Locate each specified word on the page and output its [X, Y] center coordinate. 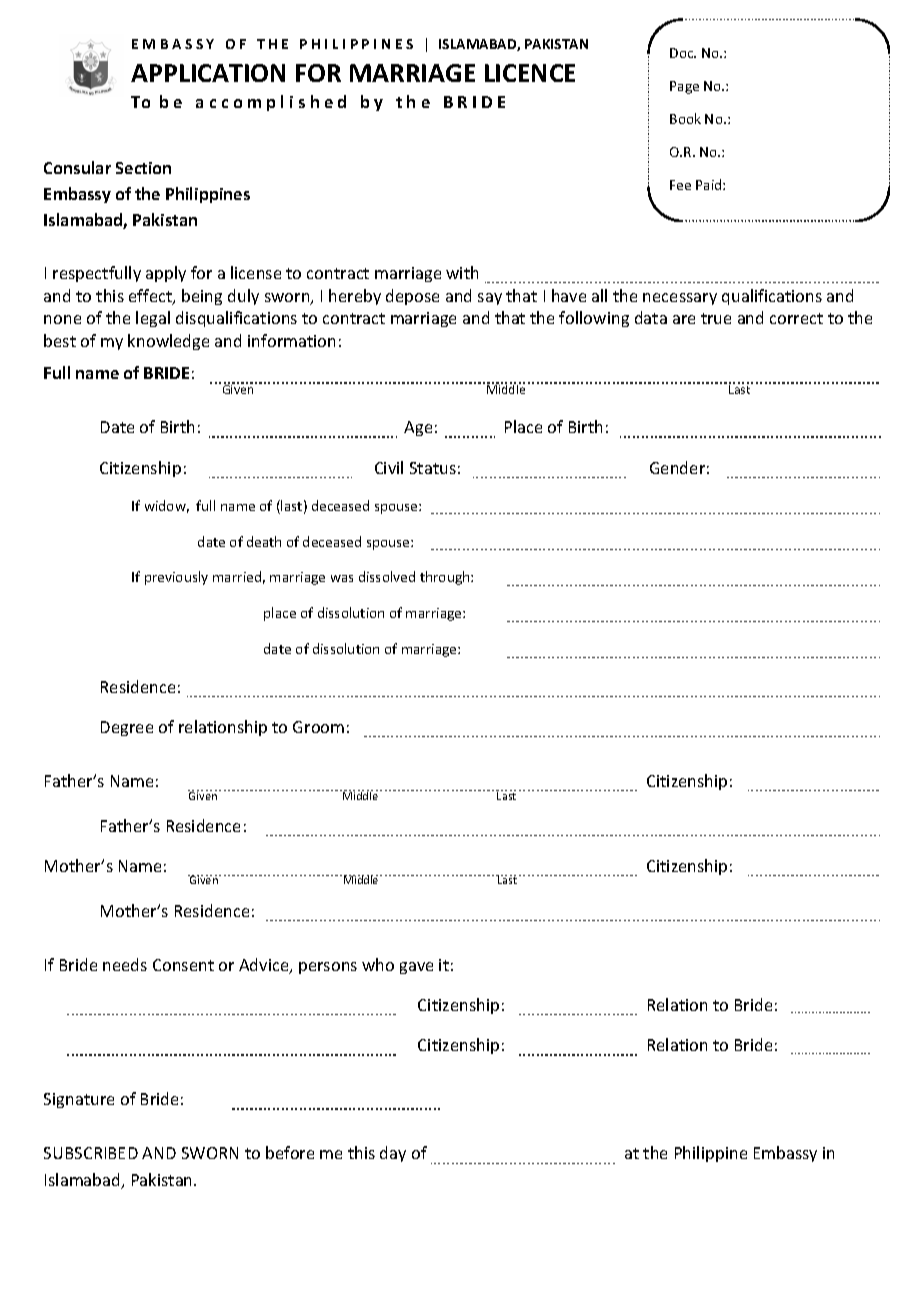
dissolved [387, 576]
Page [684, 87]
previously [176, 578]
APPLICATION [208, 73]
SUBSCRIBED [91, 1153]
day [393, 1154]
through [446, 578]
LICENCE [530, 73]
